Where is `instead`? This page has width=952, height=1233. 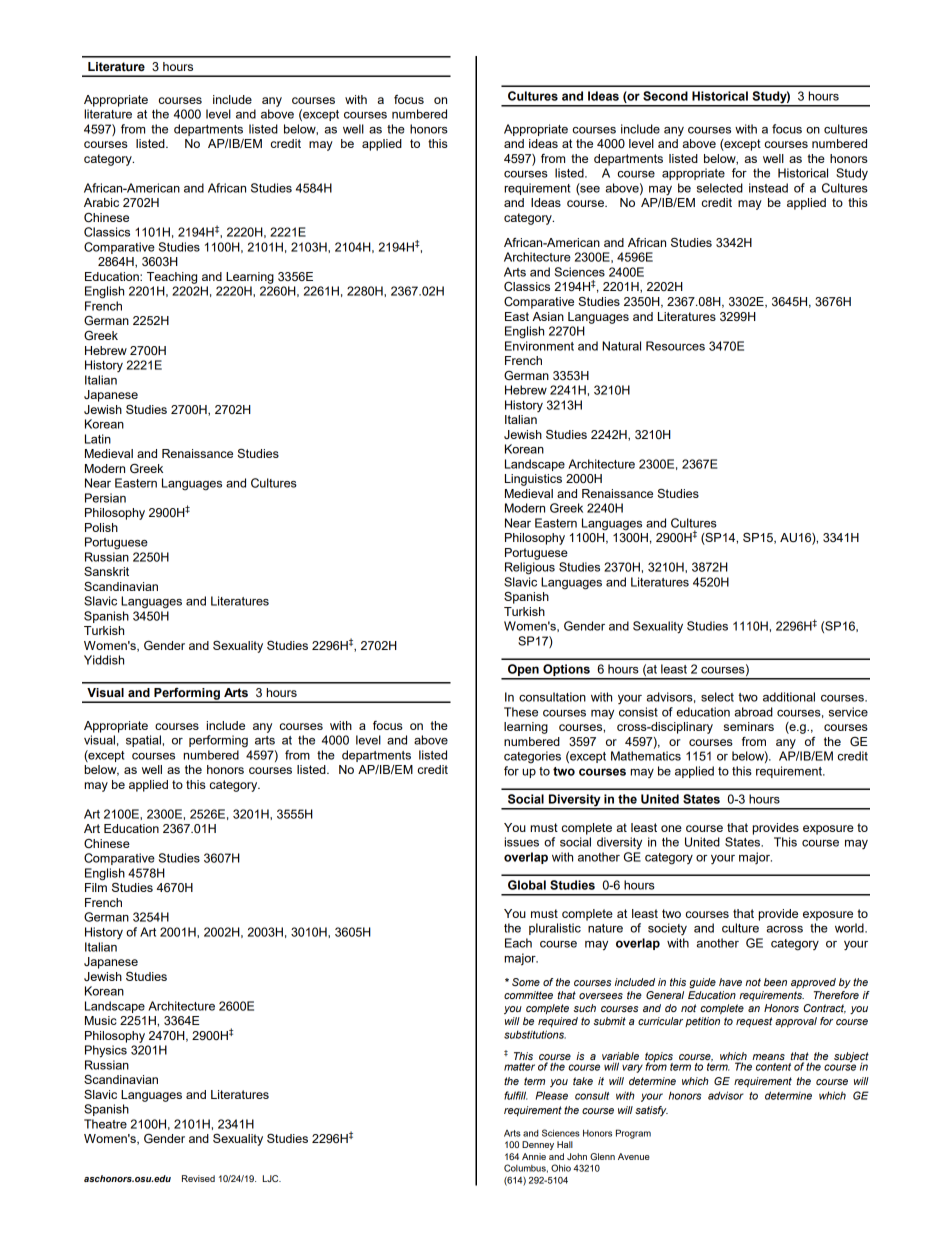 instead is located at coordinates (768, 188).
